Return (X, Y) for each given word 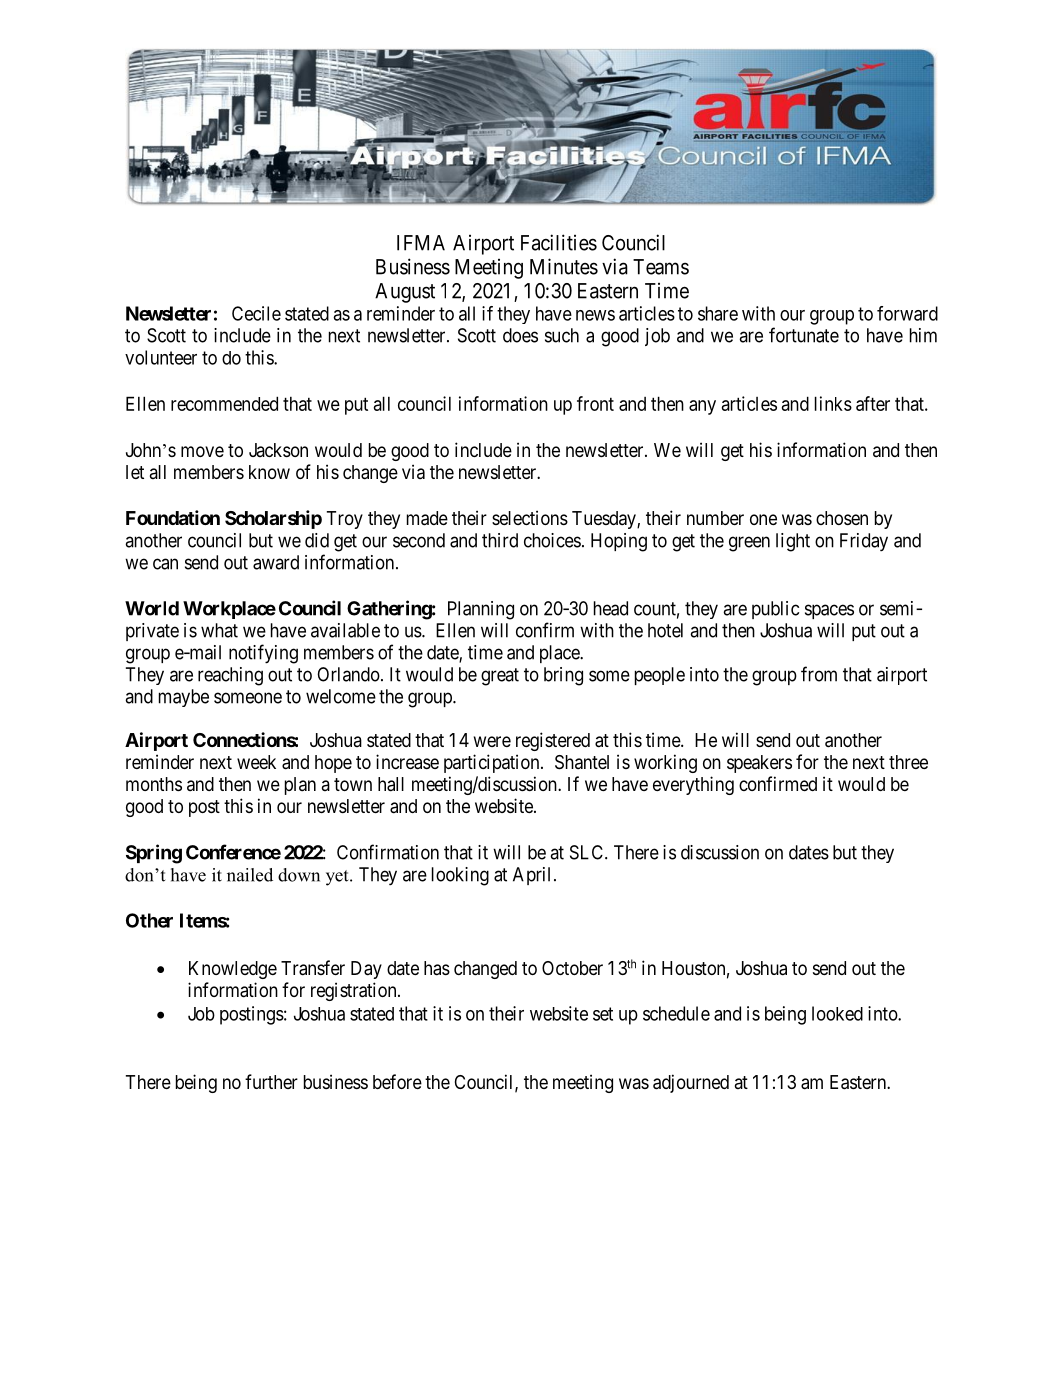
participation (493, 763)
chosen (842, 518)
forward (907, 313)
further (271, 1081)
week (256, 762)
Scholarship (273, 519)
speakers (759, 764)
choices (552, 540)
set (603, 1014)
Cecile (256, 313)
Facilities (559, 242)
